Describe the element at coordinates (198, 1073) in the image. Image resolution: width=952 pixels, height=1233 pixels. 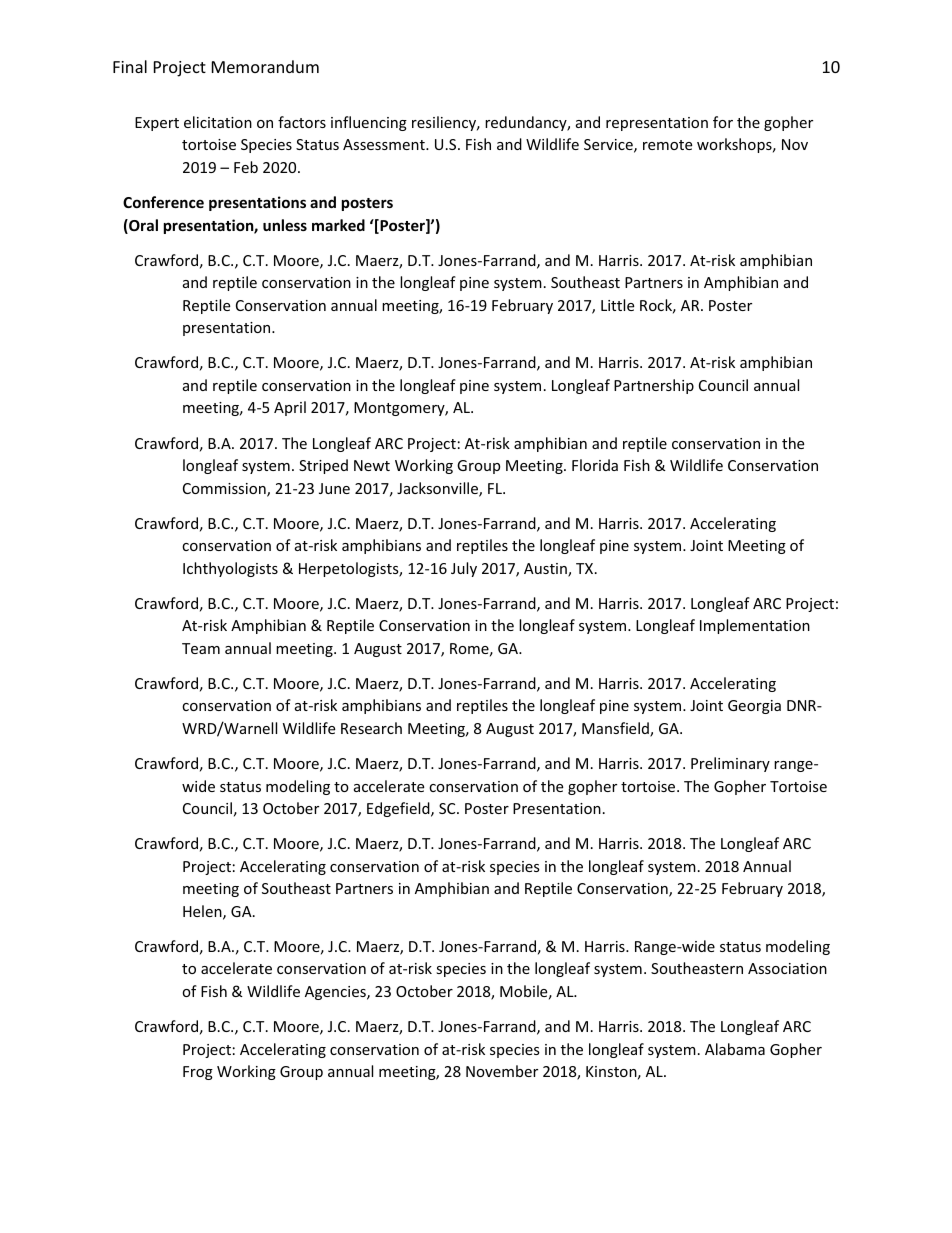
I see `Frog` at that location.
